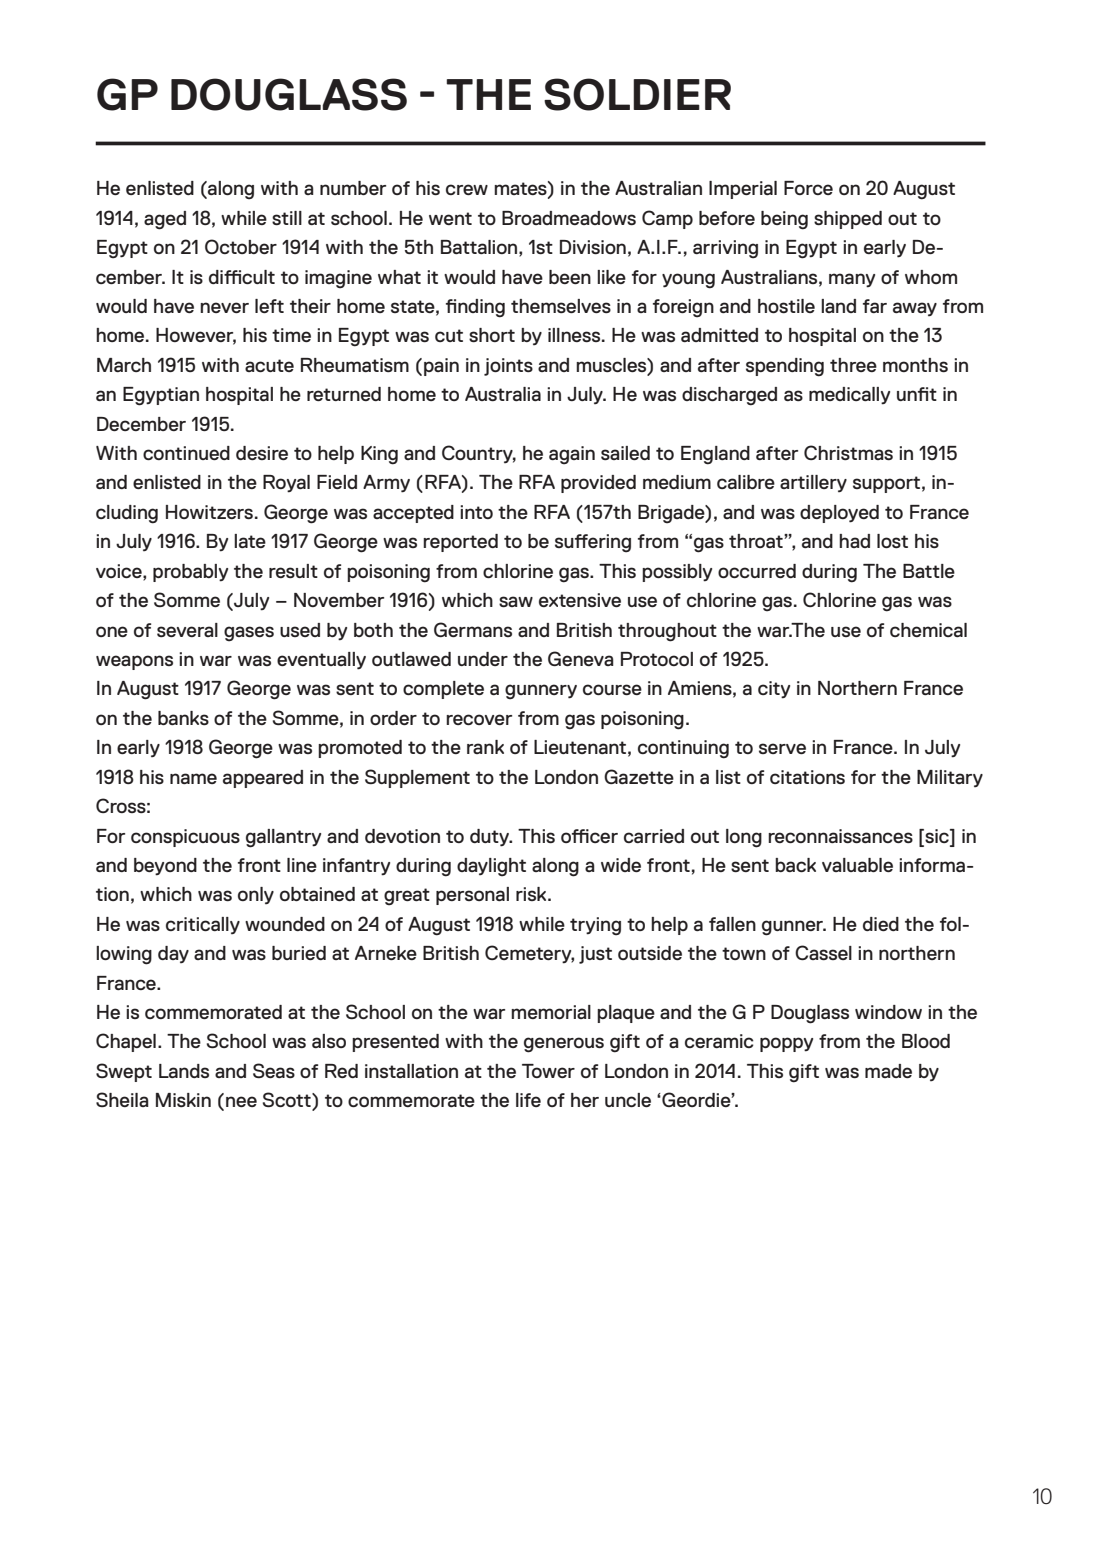 The height and width of the screenshot is (1548, 1095). I want to click on conspicuous, so click(185, 838).
